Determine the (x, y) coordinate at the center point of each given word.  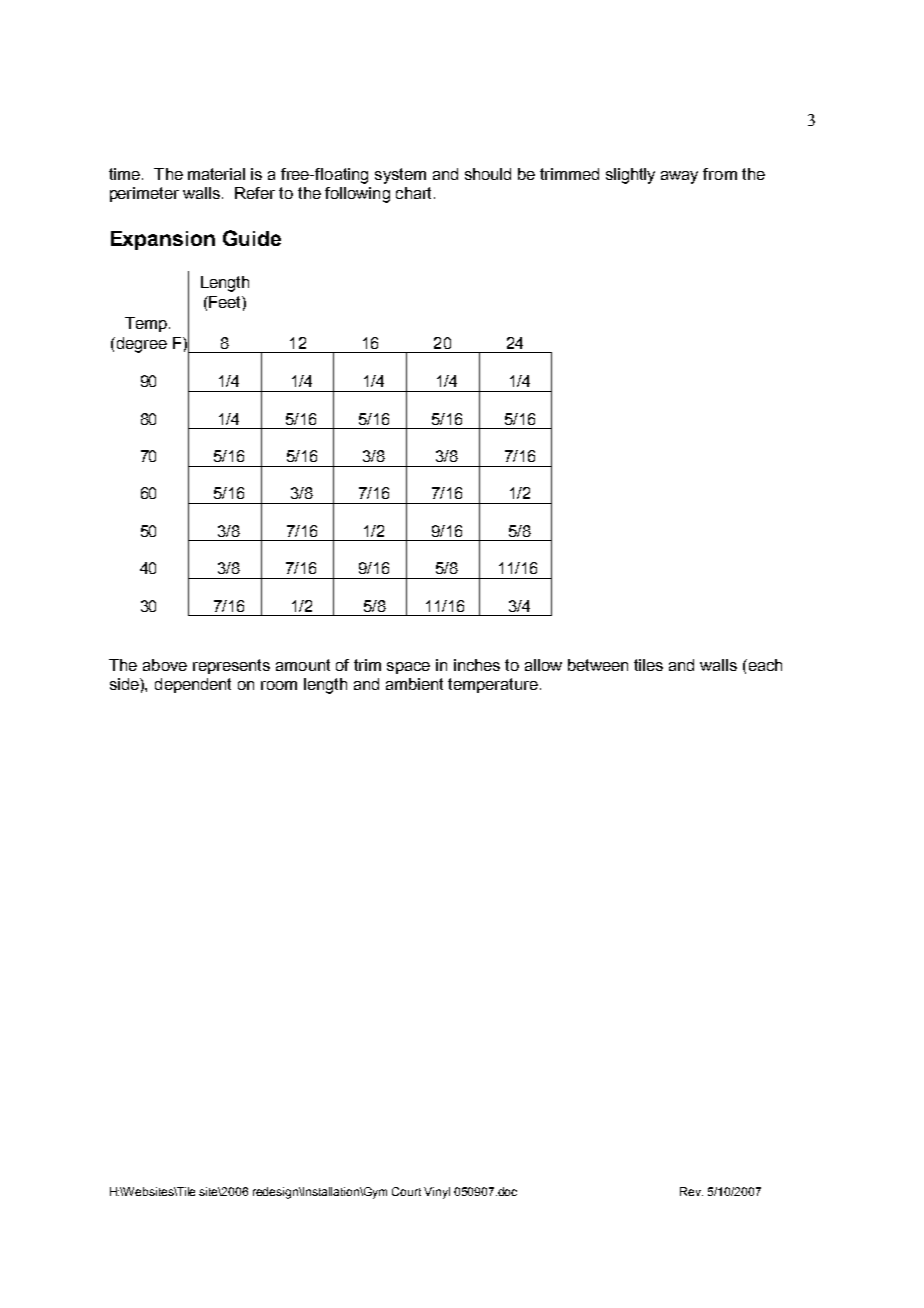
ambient (414, 684)
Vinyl (437, 1193)
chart (415, 193)
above (165, 665)
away (679, 177)
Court (406, 1191)
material (216, 174)
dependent (193, 685)
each (764, 665)
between (598, 665)
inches (477, 665)
